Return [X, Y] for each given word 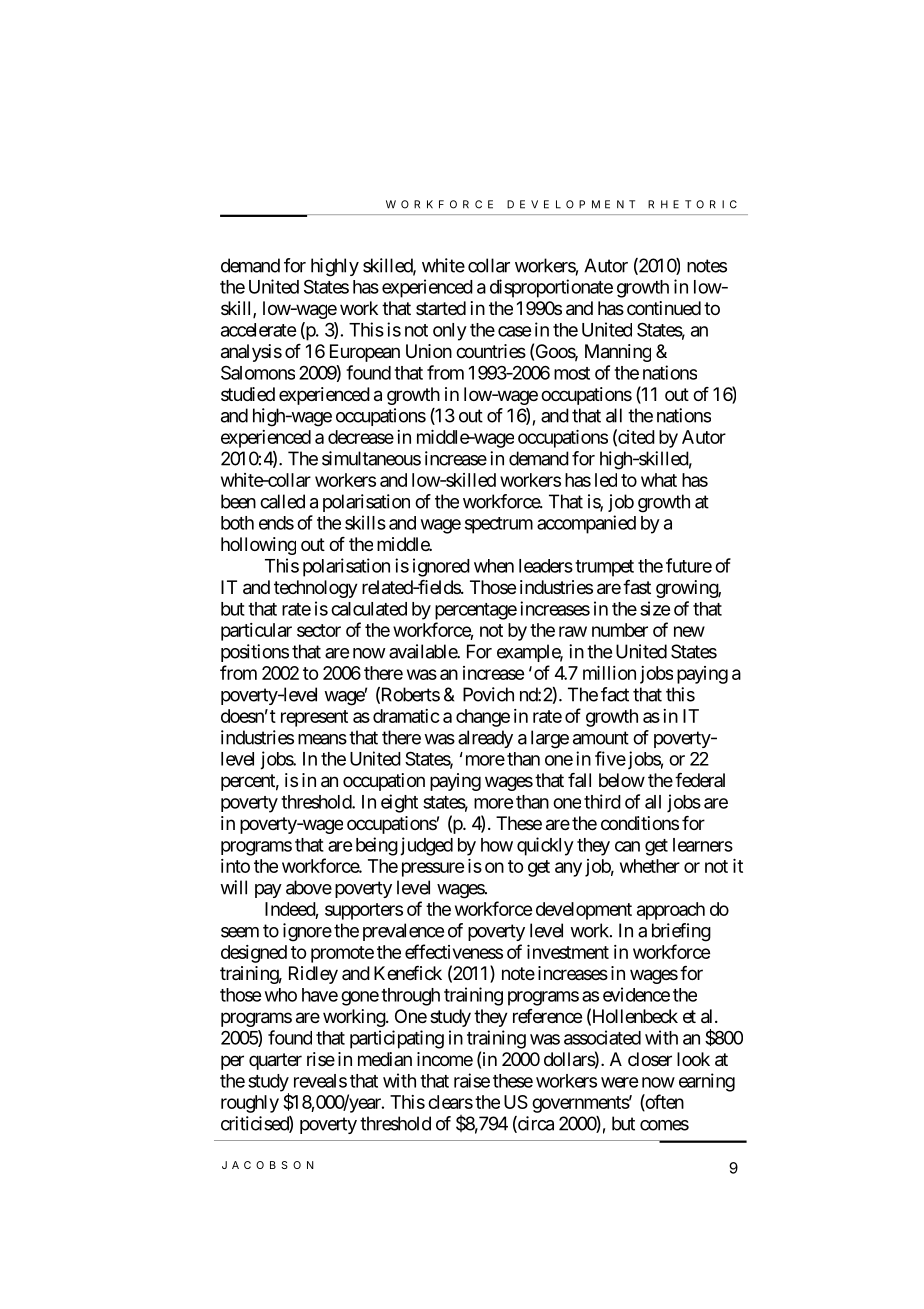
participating [397, 1039]
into [235, 866]
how [497, 845]
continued [664, 308]
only [450, 332]
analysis [251, 353]
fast [637, 587]
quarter [275, 1061]
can [627, 846]
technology [316, 589]
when [494, 566]
